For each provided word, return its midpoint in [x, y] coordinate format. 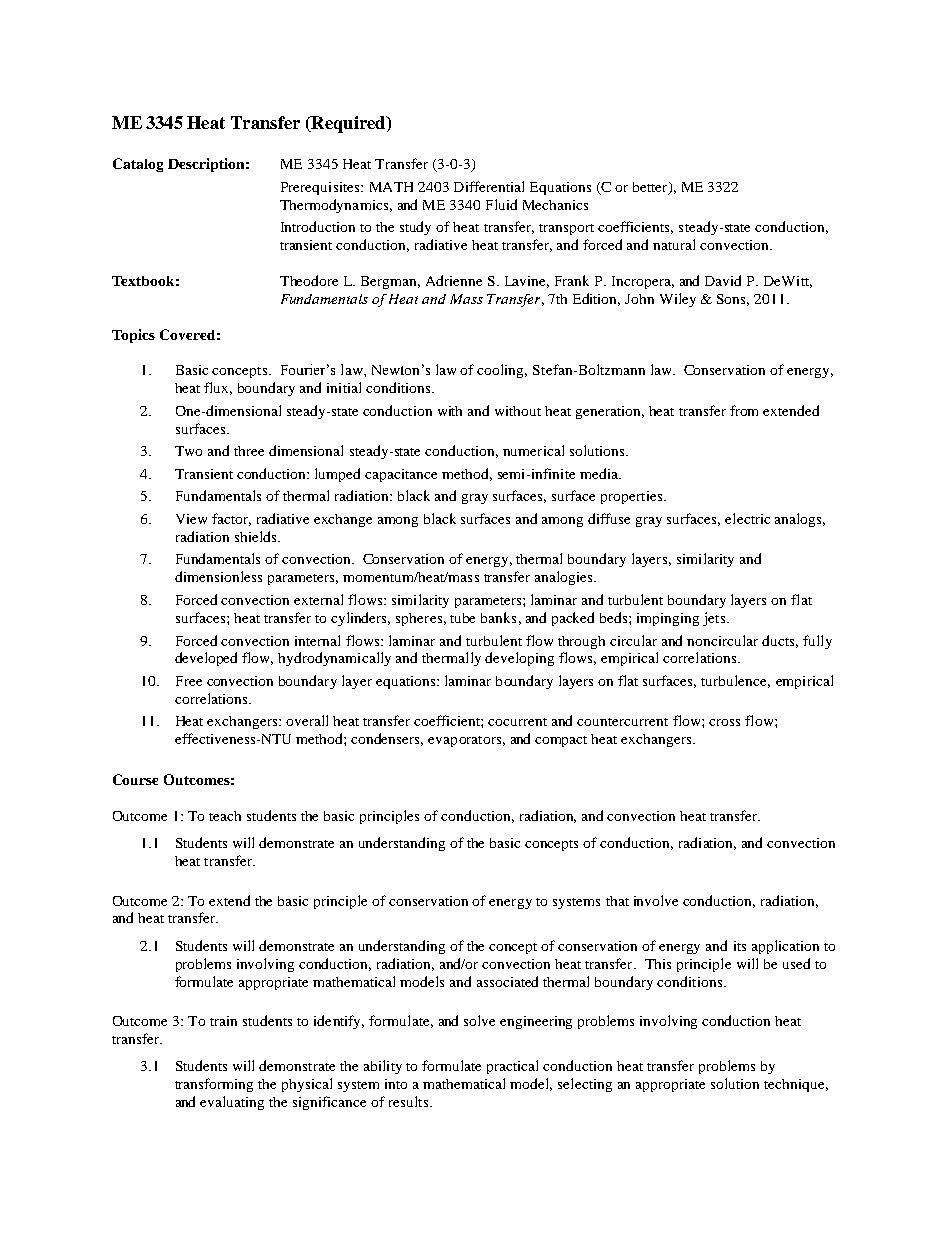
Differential [489, 186]
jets [715, 619]
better [651, 188]
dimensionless [218, 576]
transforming [214, 1085]
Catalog [138, 165]
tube [462, 618]
